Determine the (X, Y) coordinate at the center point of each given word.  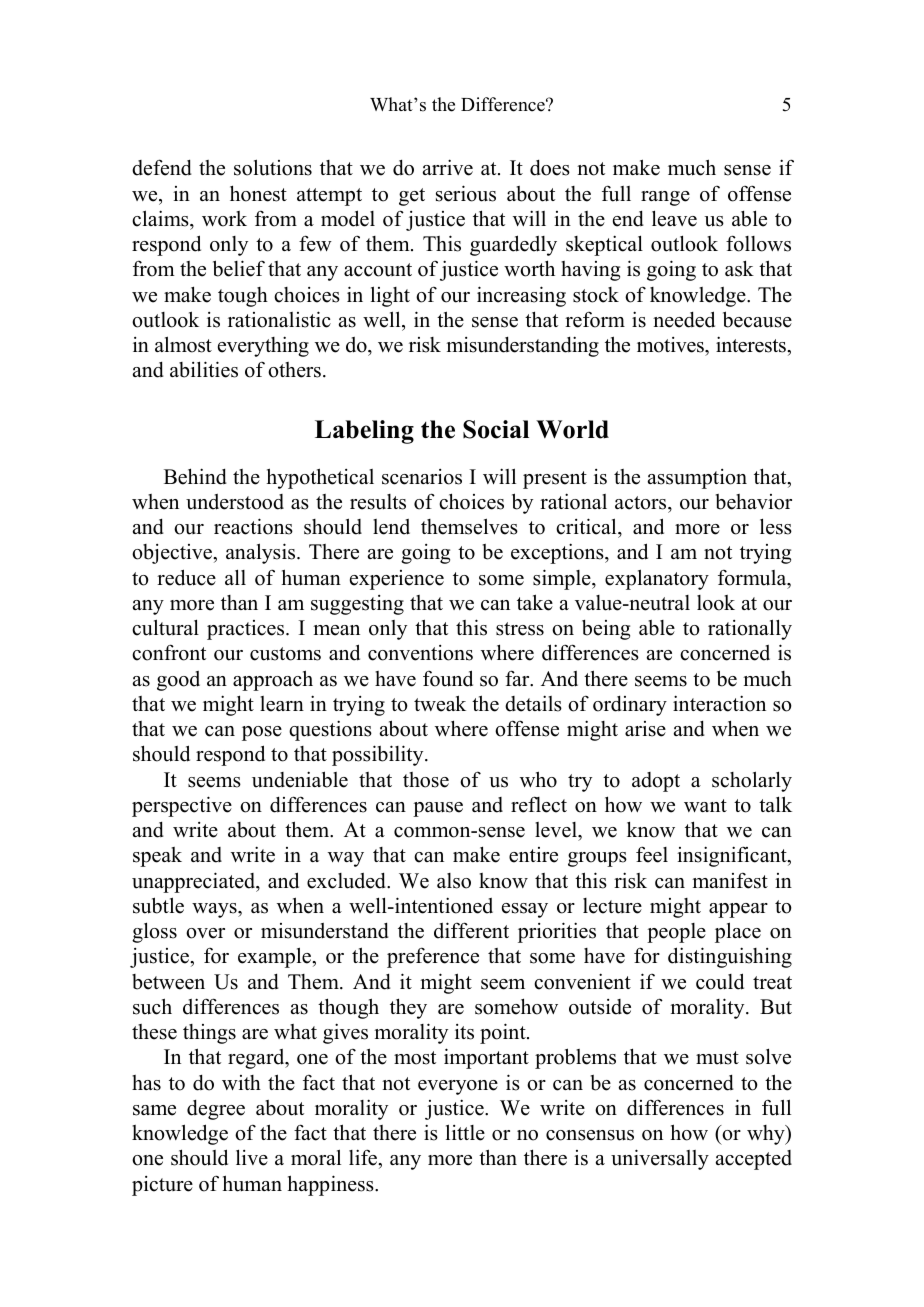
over (205, 933)
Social (496, 429)
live (252, 1157)
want (705, 805)
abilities (204, 369)
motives (671, 345)
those (426, 780)
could (720, 981)
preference (433, 957)
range (665, 198)
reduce (186, 577)
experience (397, 580)
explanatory (657, 579)
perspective (182, 806)
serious (466, 193)
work (224, 219)
